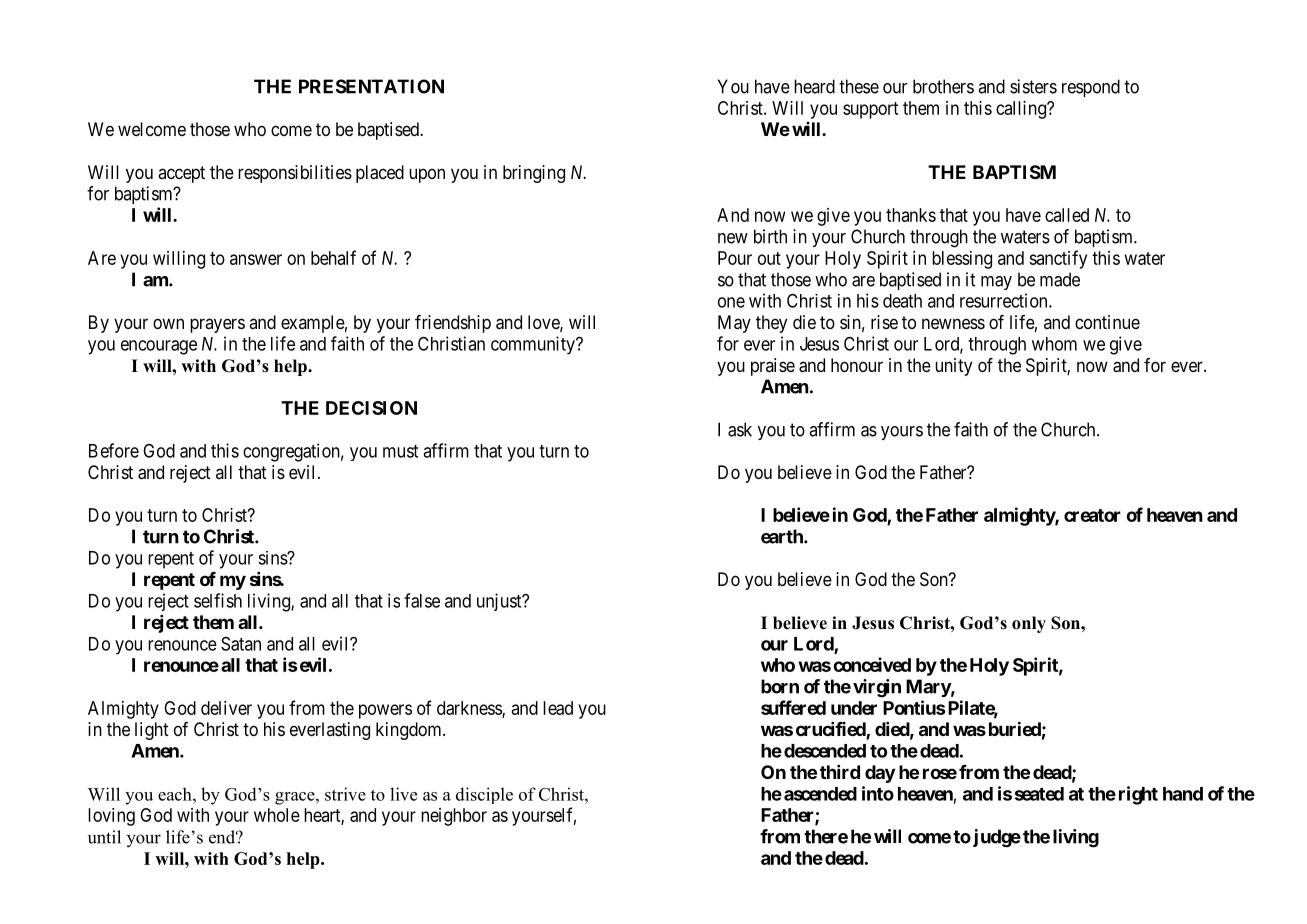  Describe the element at coordinates (484, 795) in the document. I see `disciple` at that location.
